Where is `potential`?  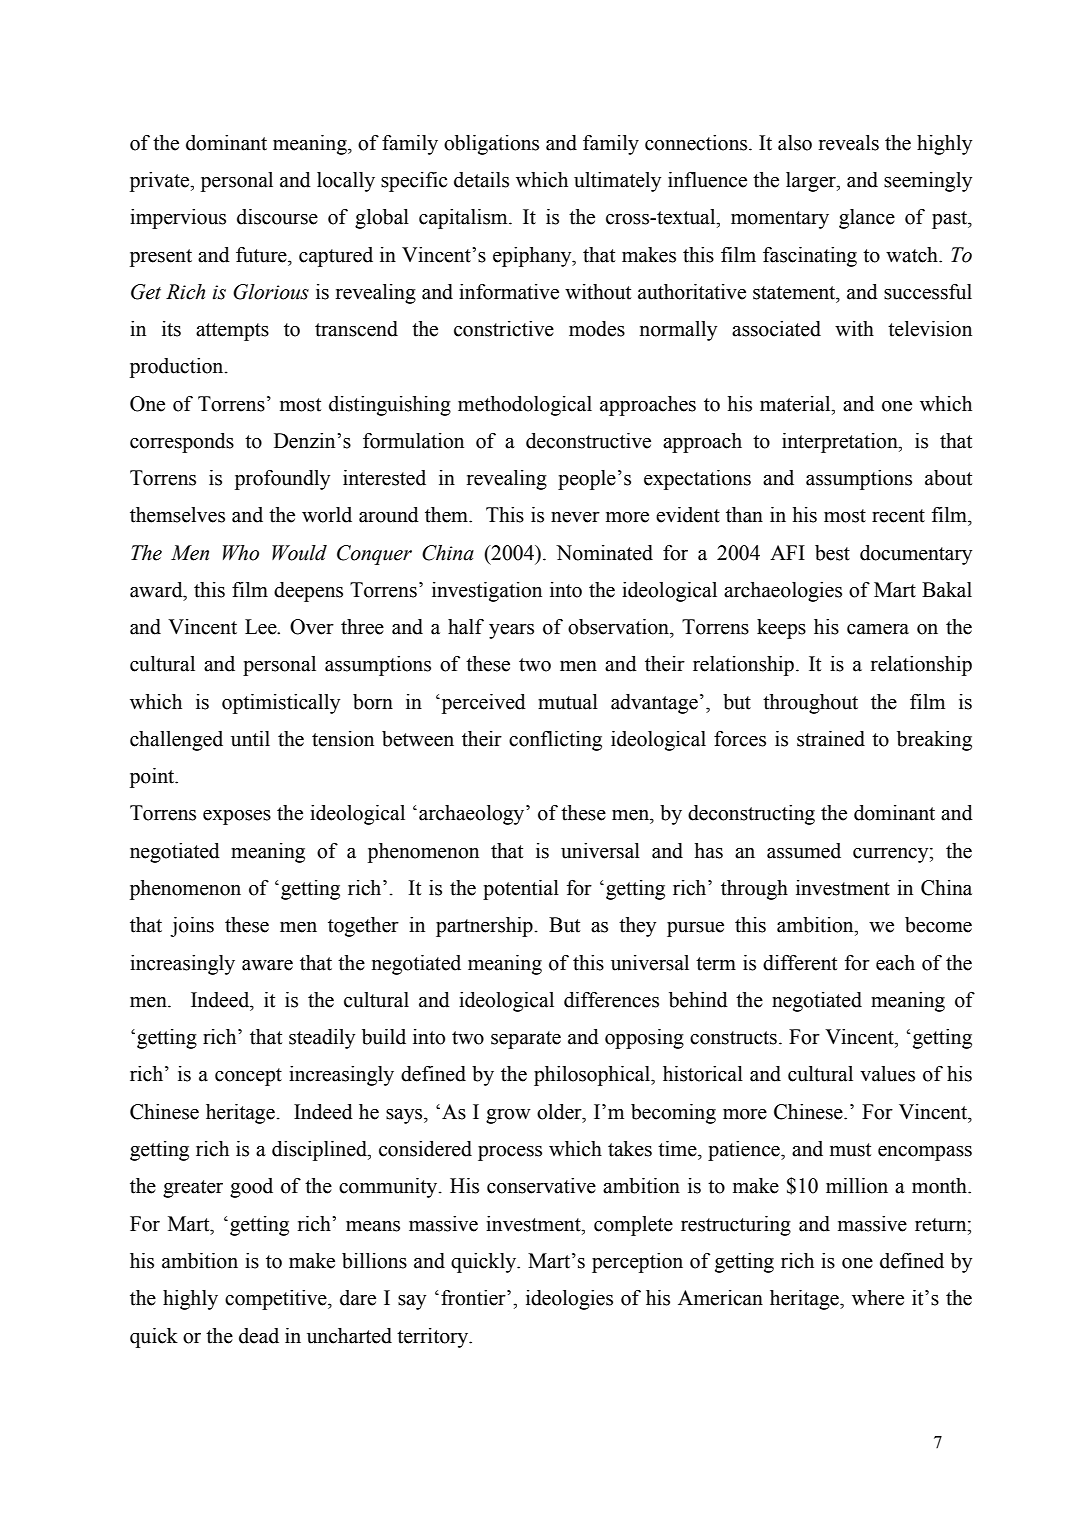
potential is located at coordinates (521, 890).
